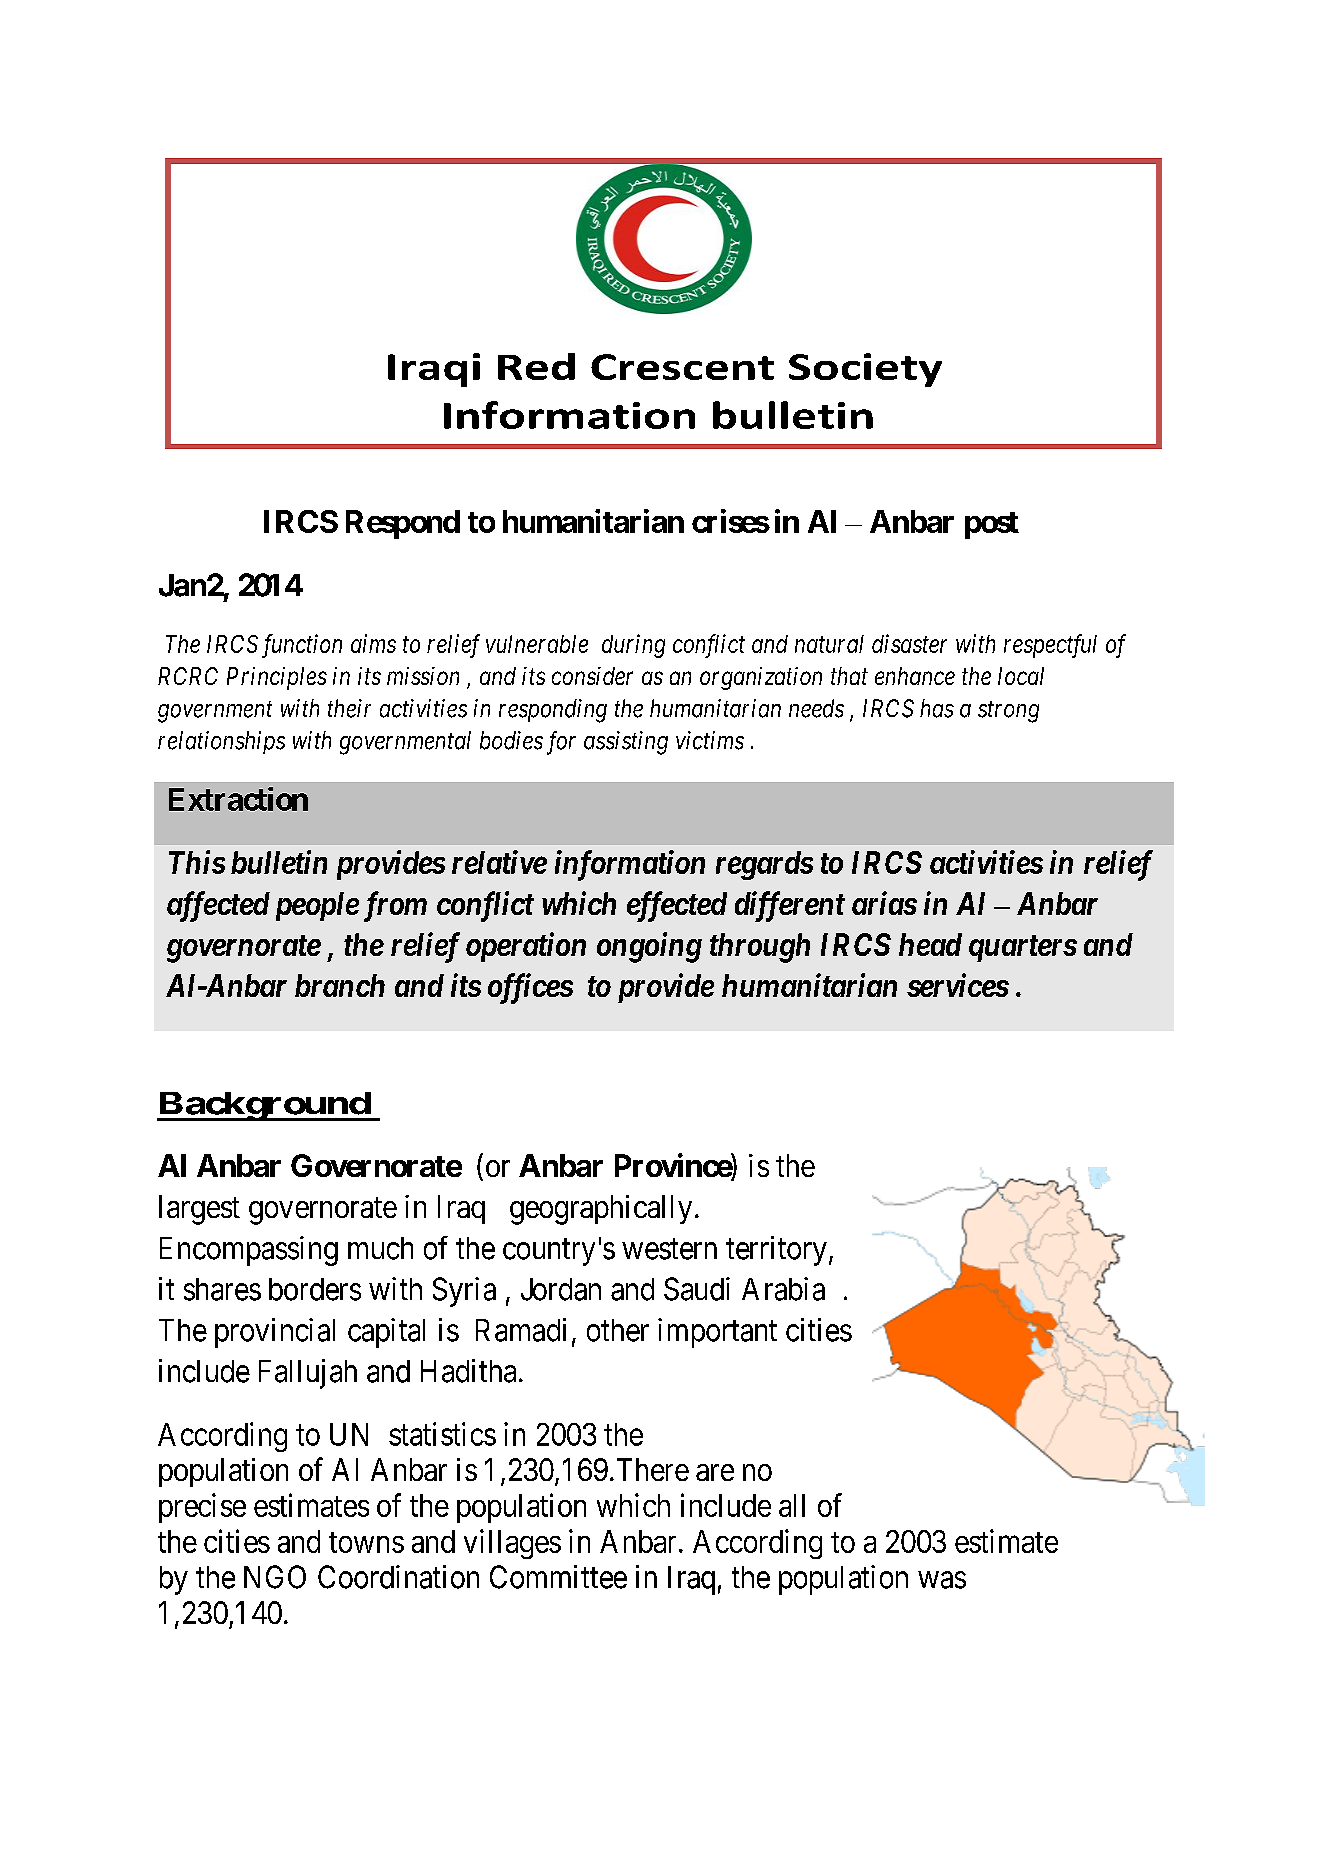 This page has height=1866, width=1319. What do you see at coordinates (649, 947) in the page?
I see `ongoing` at bounding box center [649, 947].
